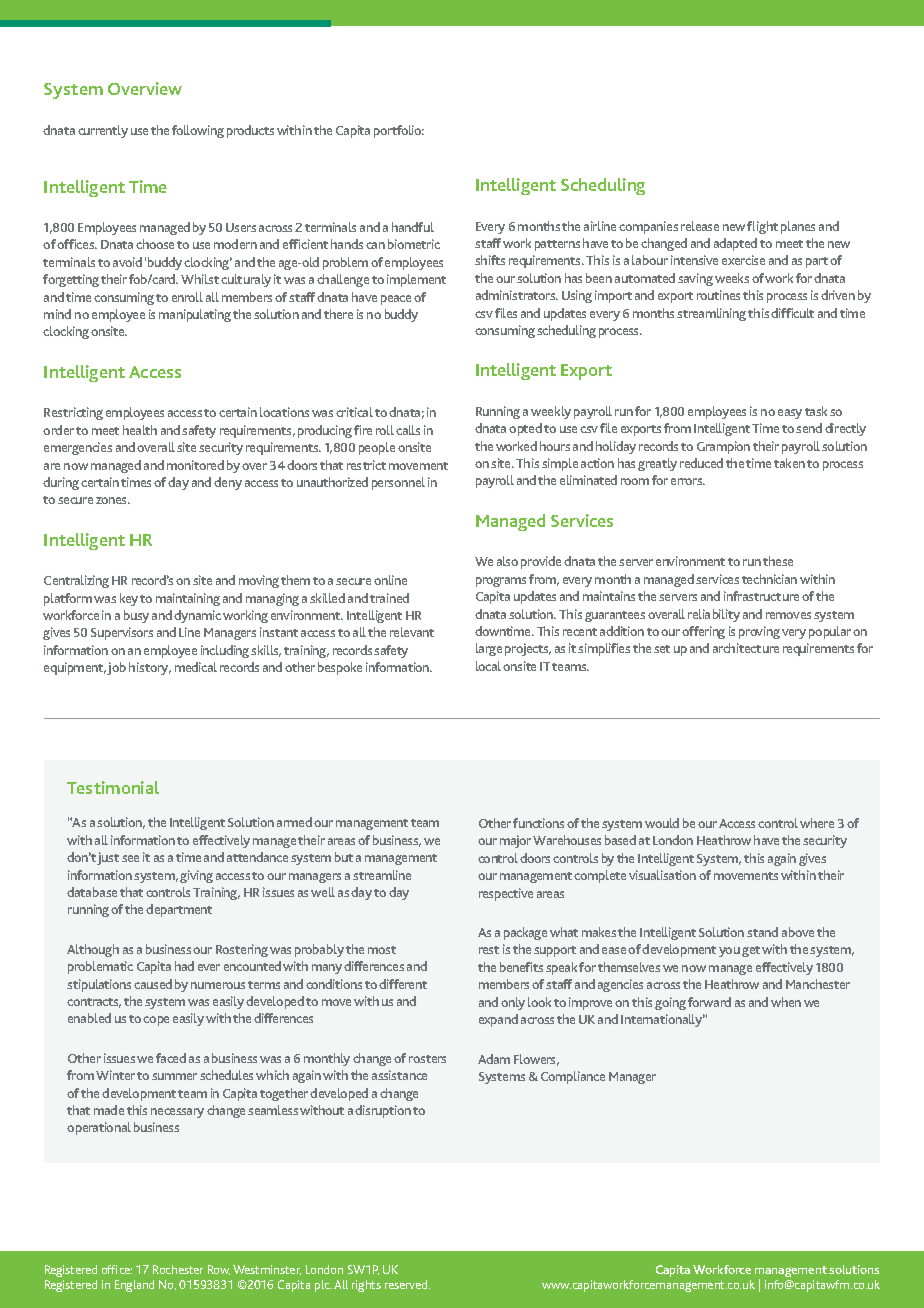 Image resolution: width=924 pixels, height=1308 pixels. Describe the element at coordinates (150, 668) in the image. I see `history` at that location.
